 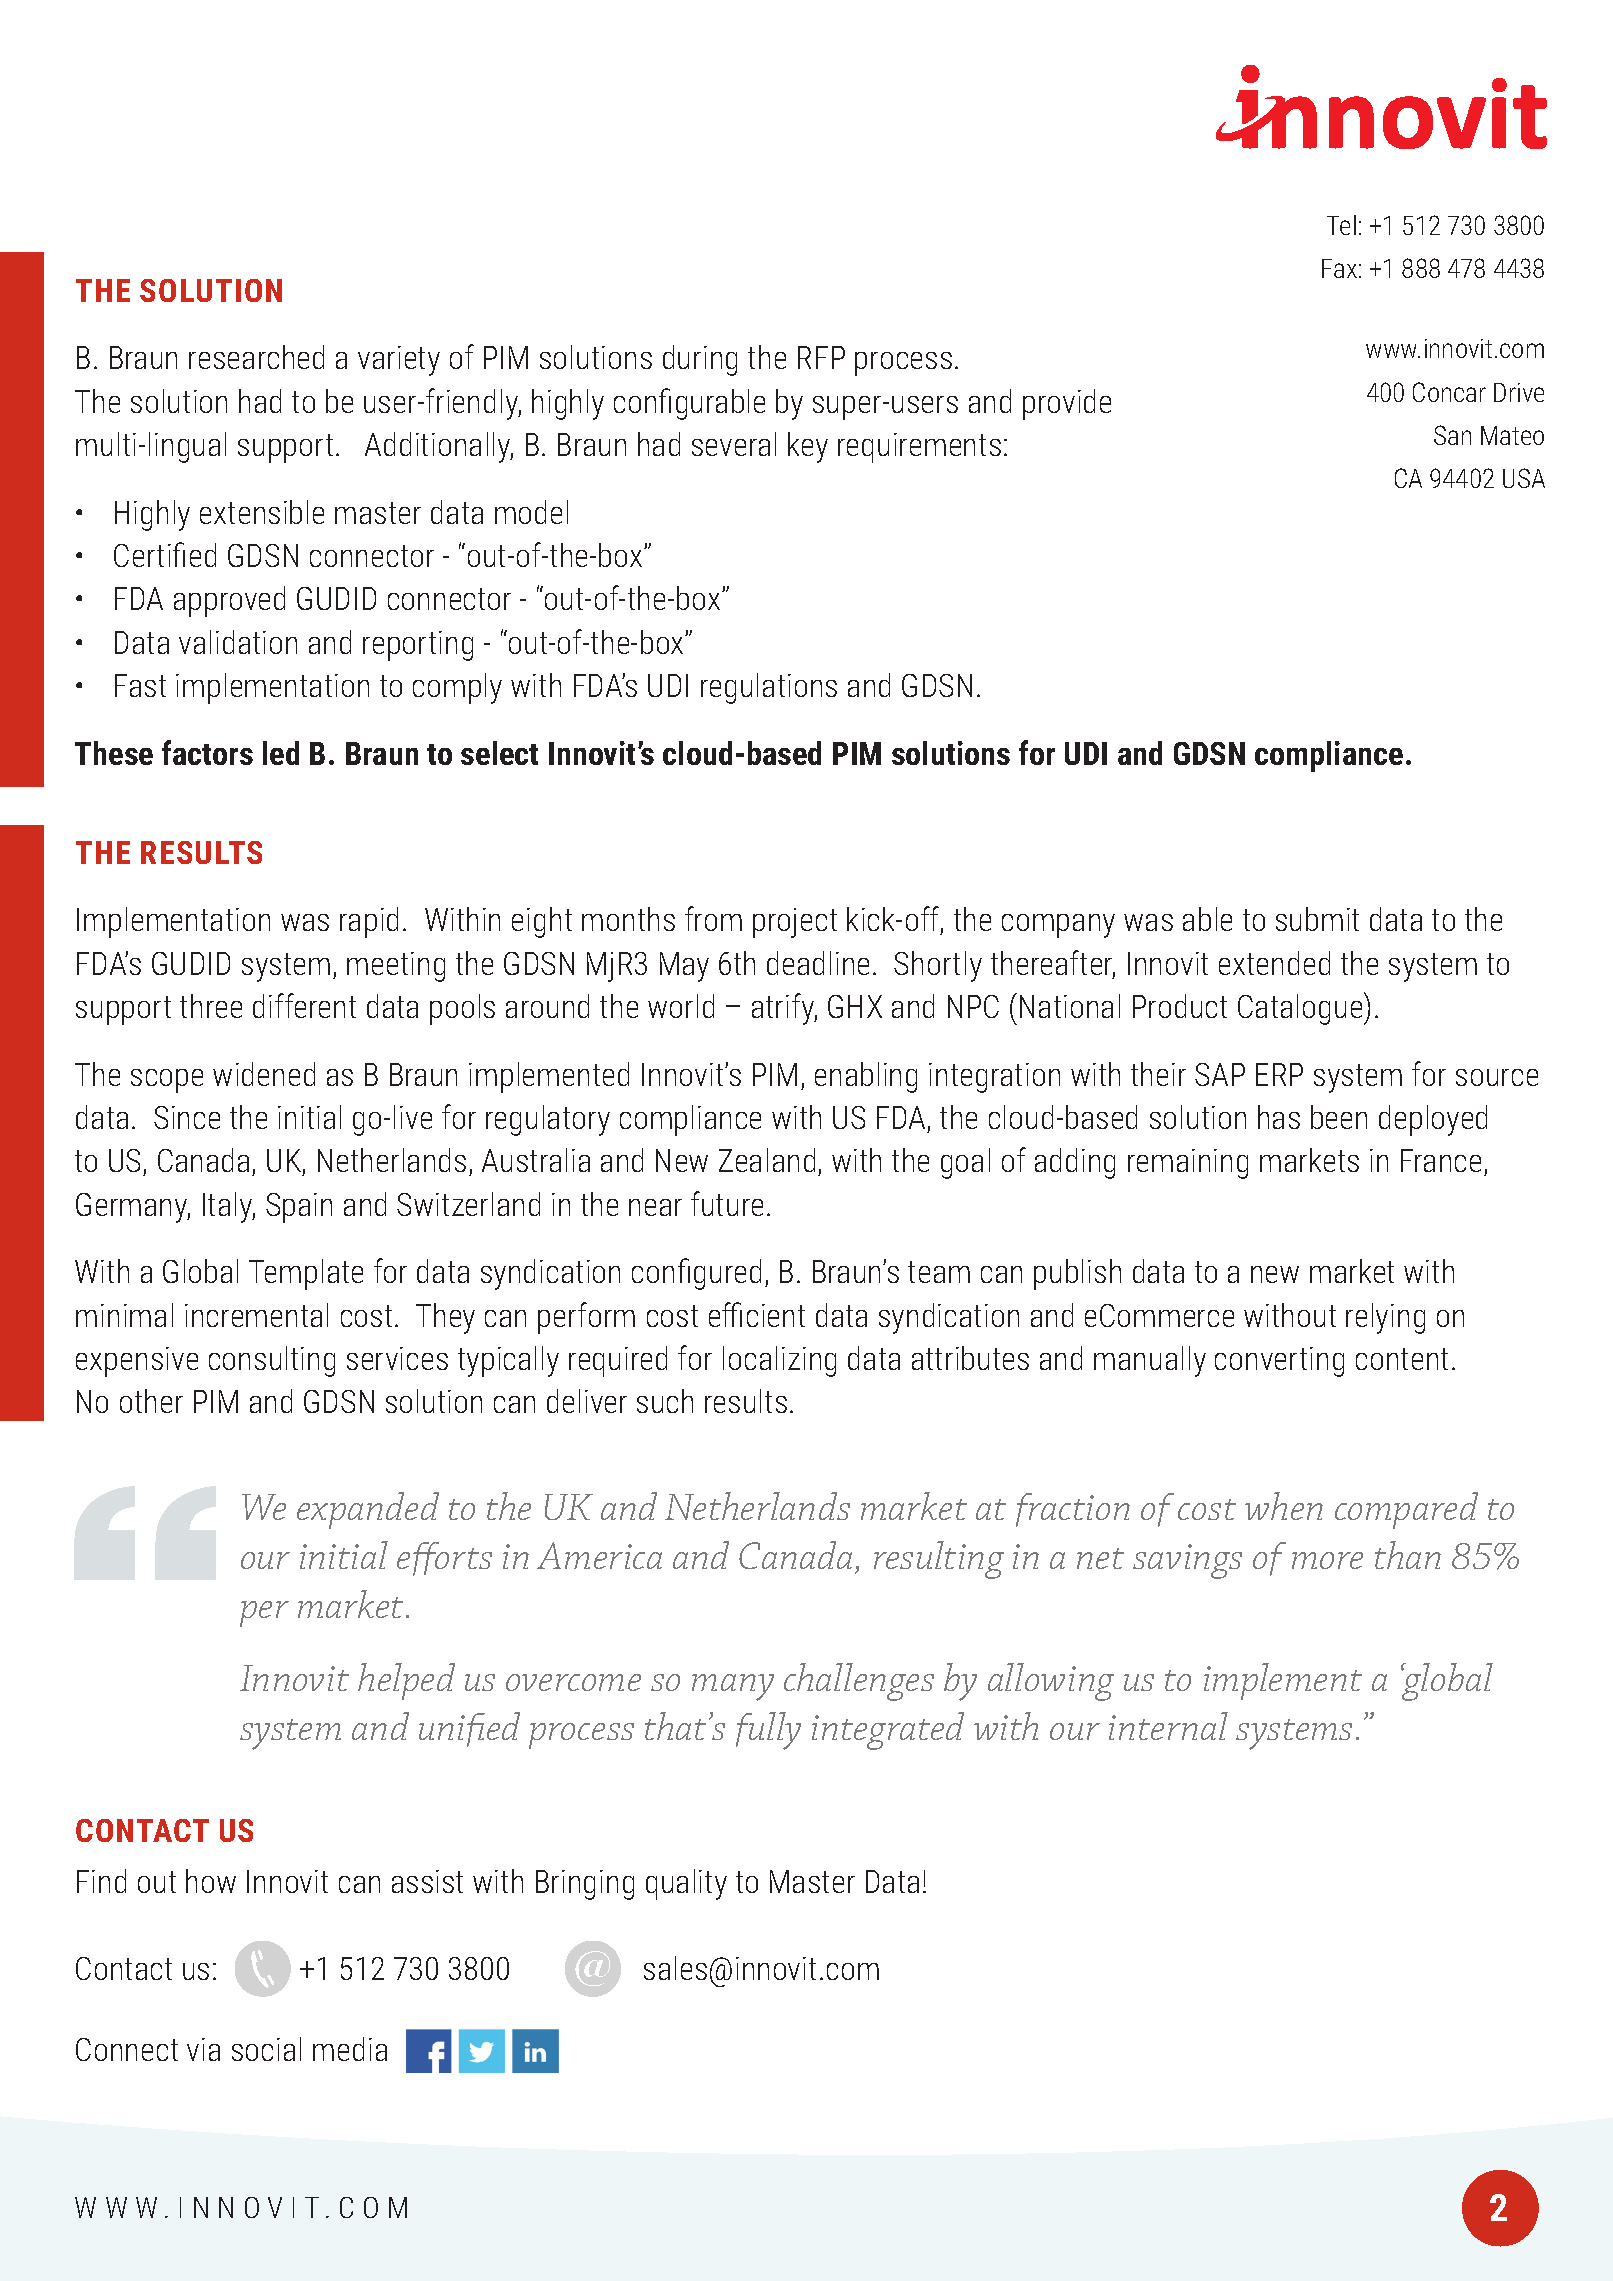 What do you see at coordinates (821, 357) in the page?
I see `RFP` at bounding box center [821, 357].
